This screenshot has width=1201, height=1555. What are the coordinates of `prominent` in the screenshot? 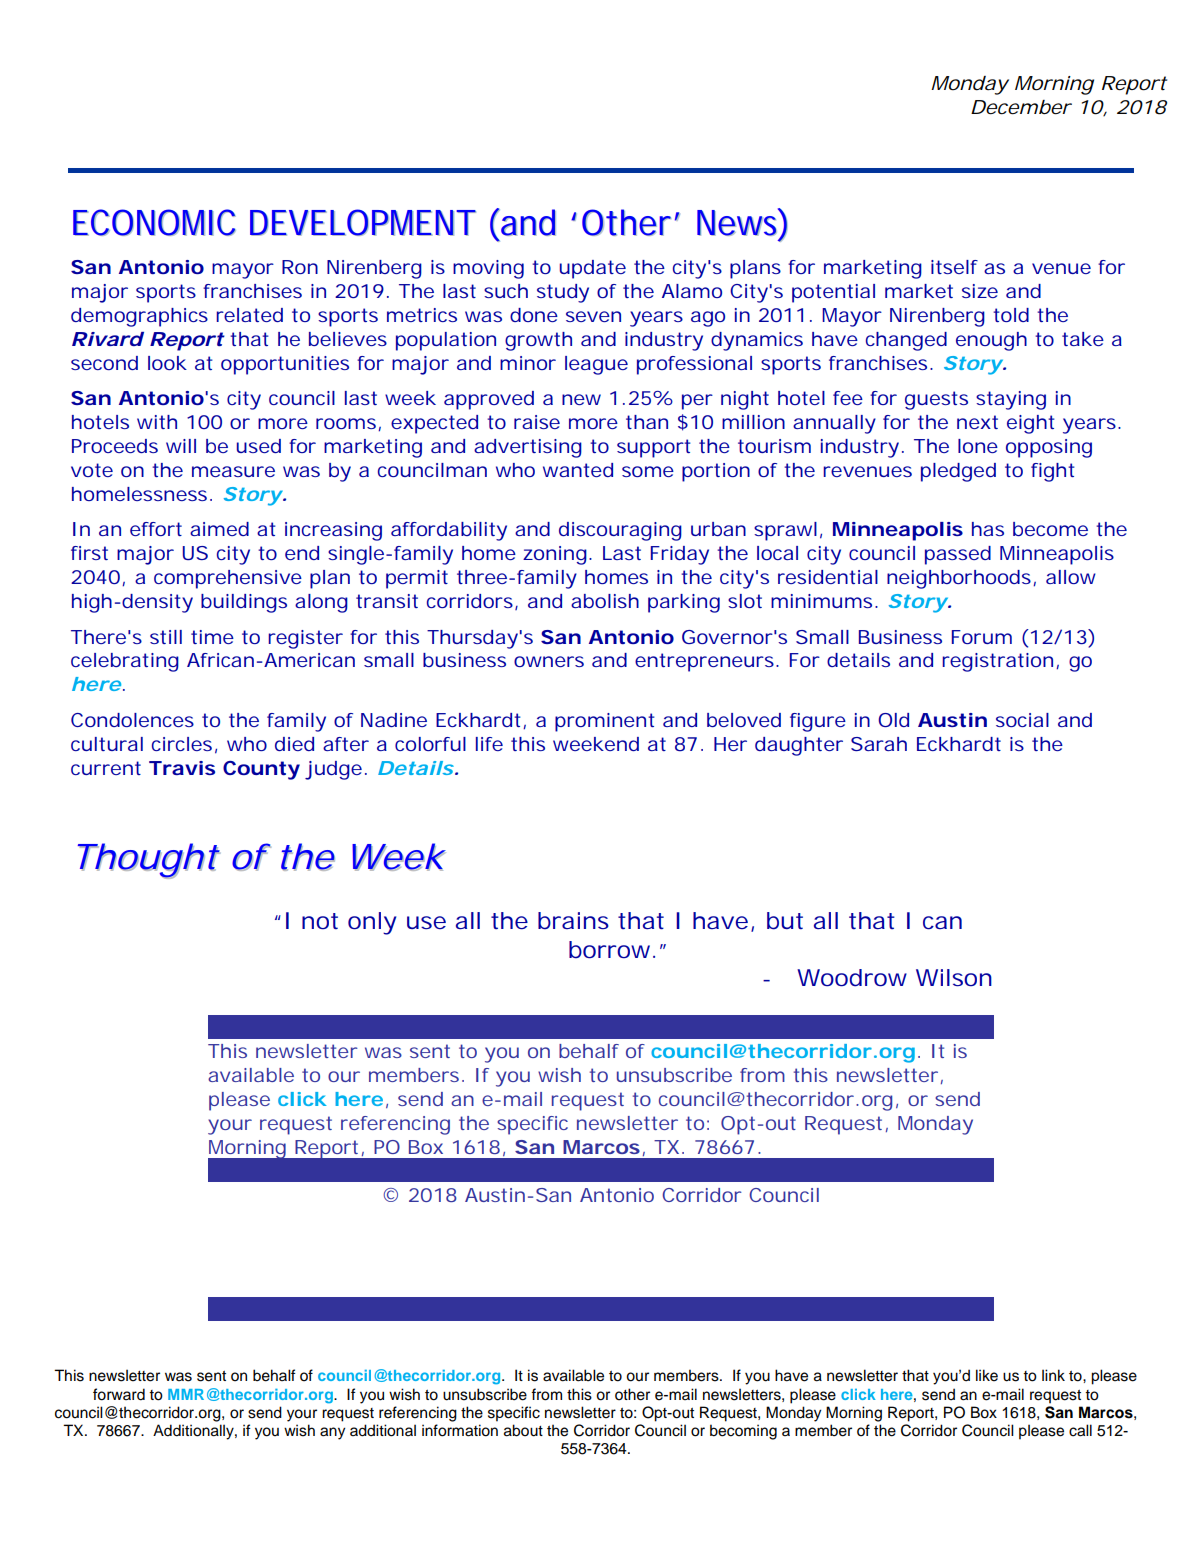 It's located at (605, 722).
